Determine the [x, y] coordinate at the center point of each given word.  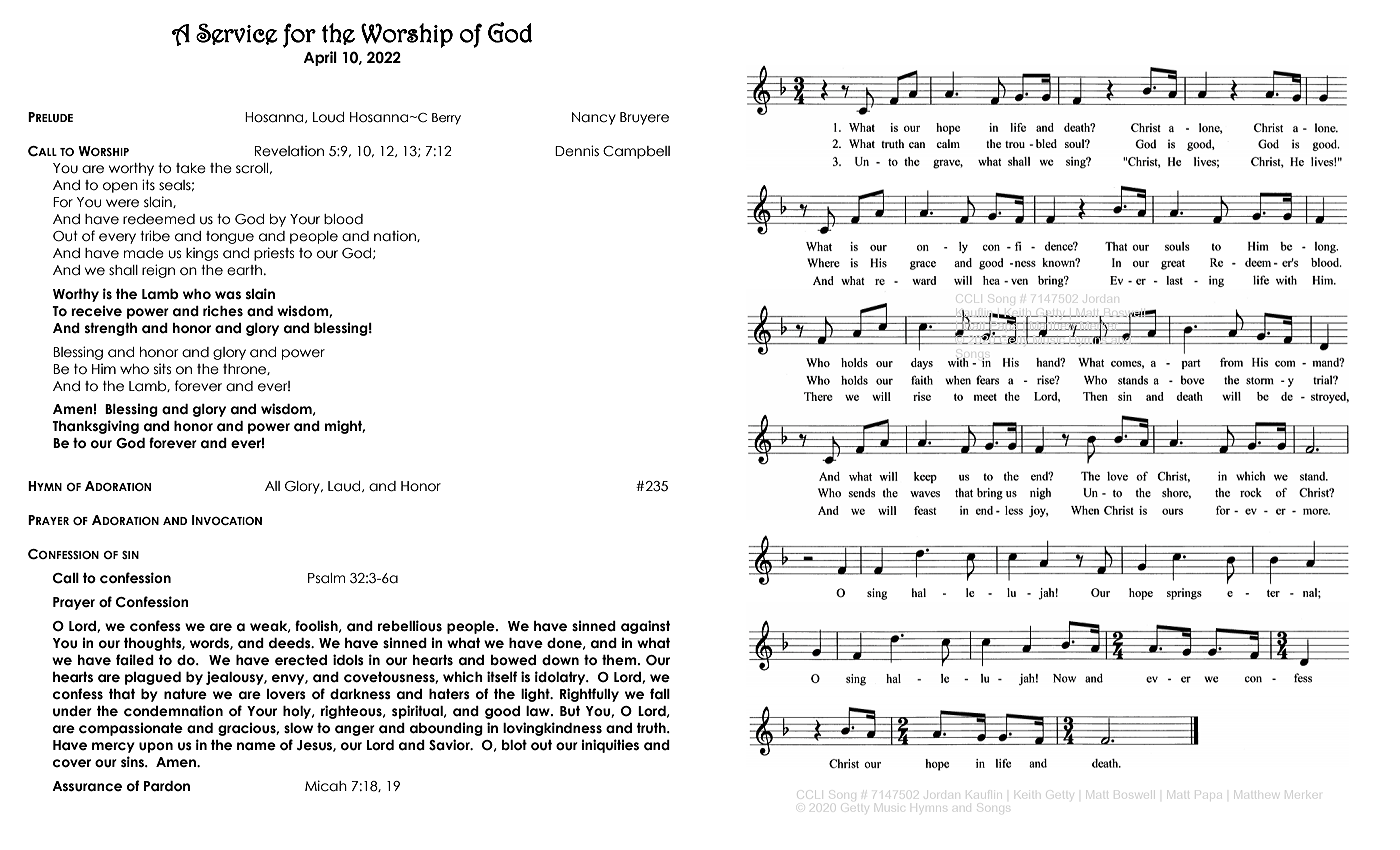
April [320, 58]
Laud [345, 486]
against [646, 627]
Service [237, 34]
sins [133, 762]
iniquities [610, 746]
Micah [326, 786]
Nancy [594, 118]
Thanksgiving [95, 427]
